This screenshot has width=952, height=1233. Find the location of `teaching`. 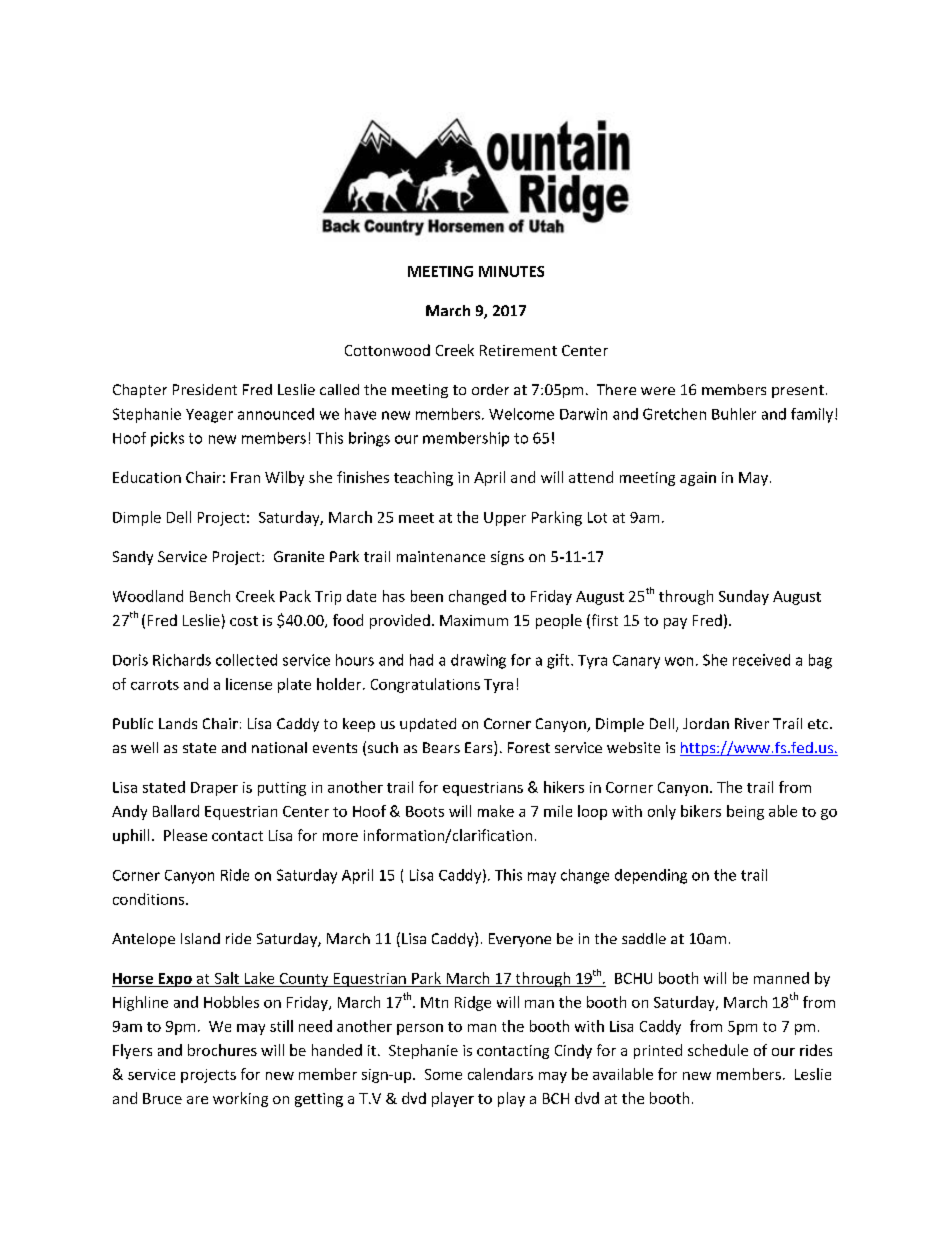

teaching is located at coordinates (423, 478).
